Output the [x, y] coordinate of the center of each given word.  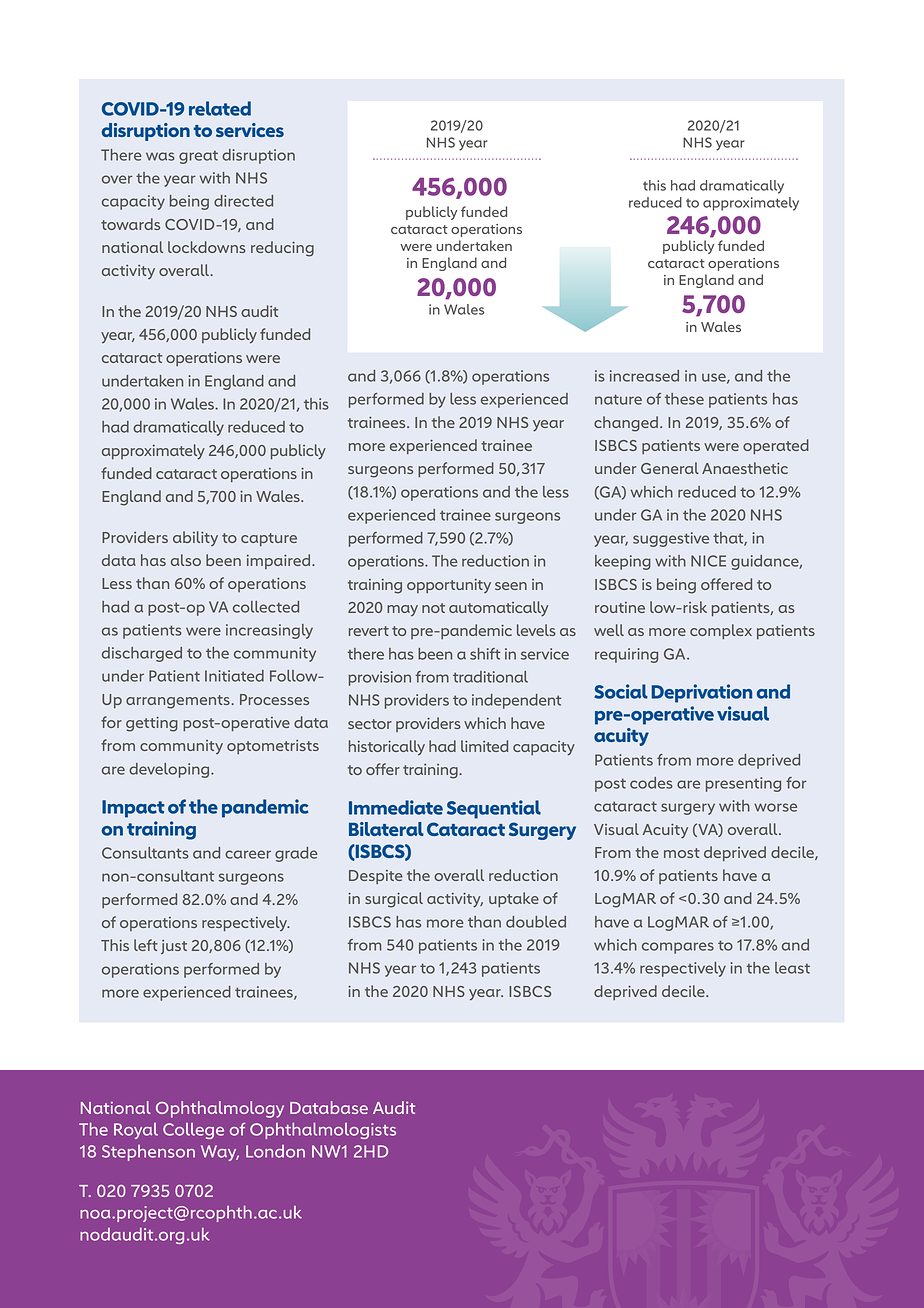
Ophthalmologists [323, 1130]
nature [618, 399]
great [198, 157]
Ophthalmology [220, 1109]
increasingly [269, 631]
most [682, 853]
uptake [514, 899]
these [684, 399]
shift [485, 654]
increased [644, 376]
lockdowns [207, 247]
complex [721, 631]
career [248, 854]
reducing [282, 249]
